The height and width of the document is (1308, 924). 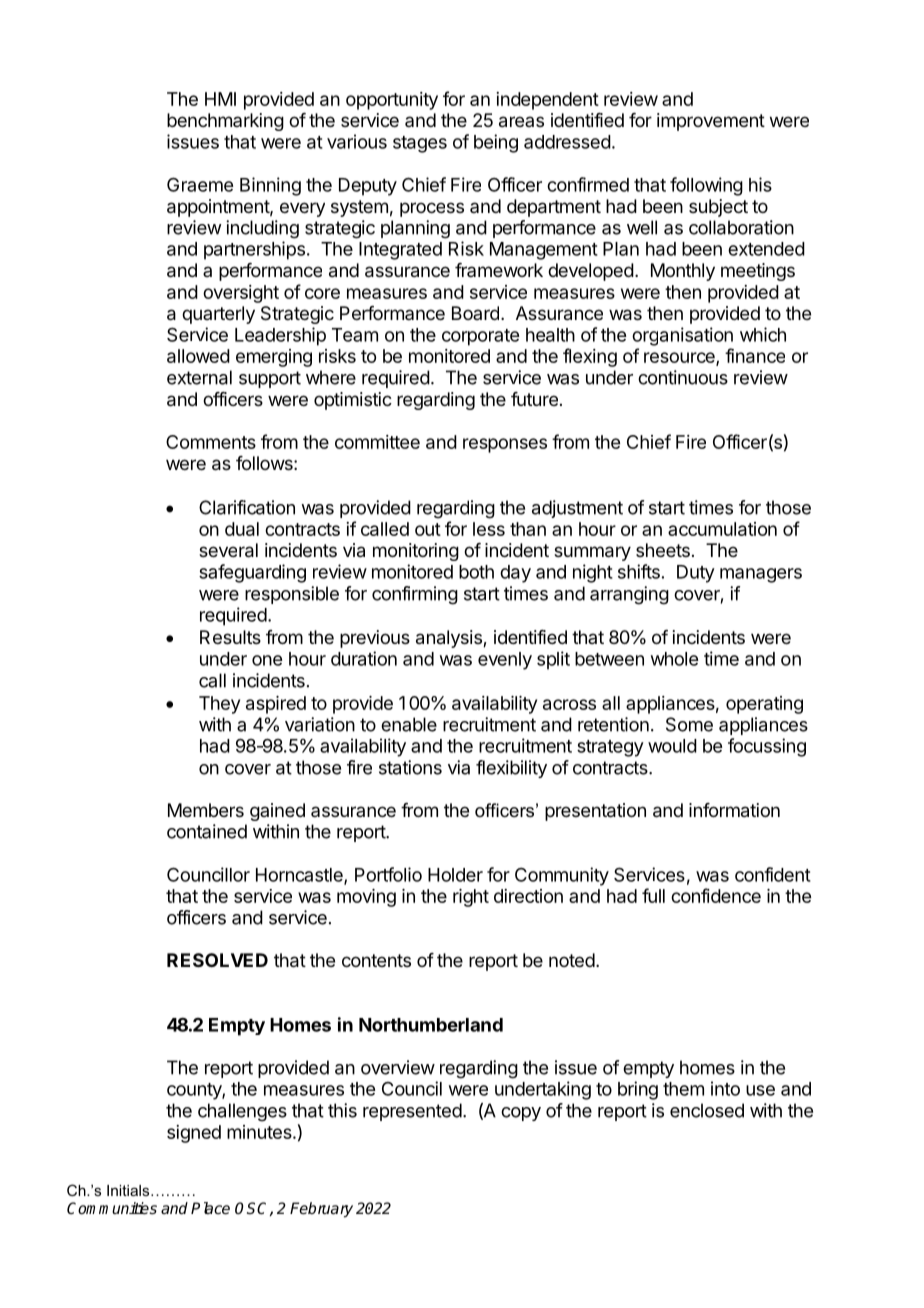 I want to click on corporate, so click(x=480, y=337).
